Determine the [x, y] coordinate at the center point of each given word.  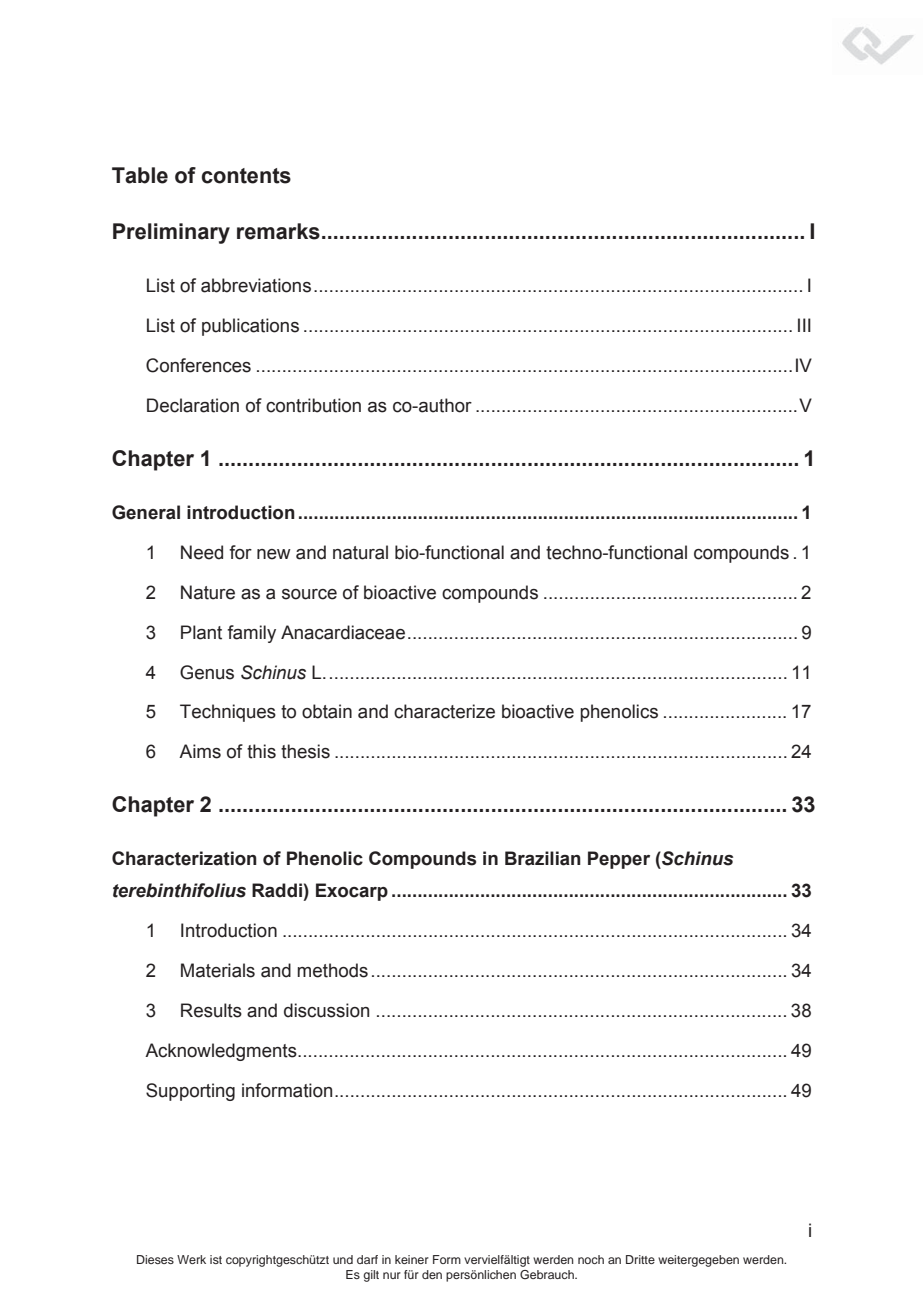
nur [392, 1275]
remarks [278, 231]
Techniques [228, 713]
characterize [444, 711]
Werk [191, 1259]
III [804, 325]
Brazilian [543, 858]
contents [246, 176]
